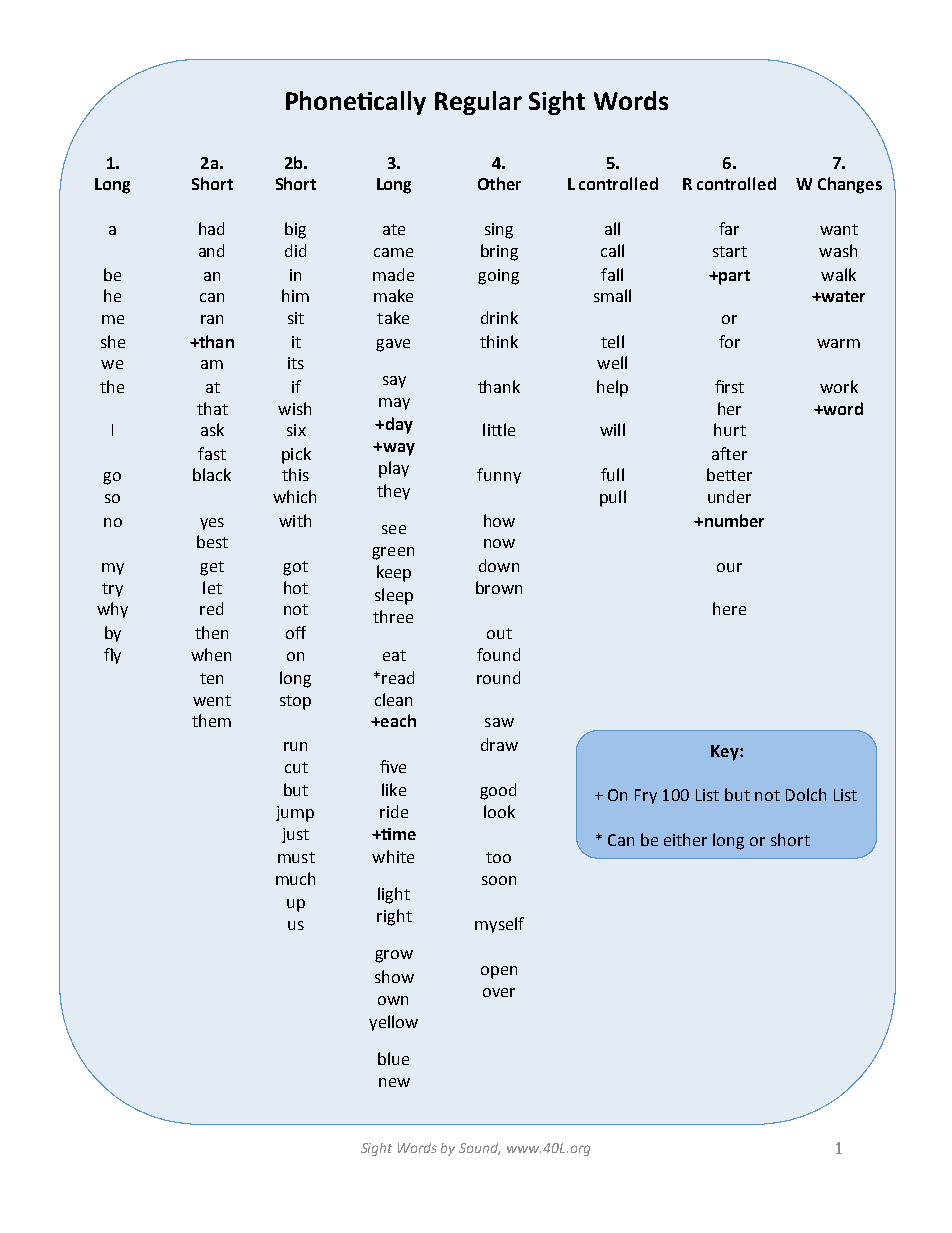  Describe the element at coordinates (730, 429) in the page. I see `hurt` at that location.
